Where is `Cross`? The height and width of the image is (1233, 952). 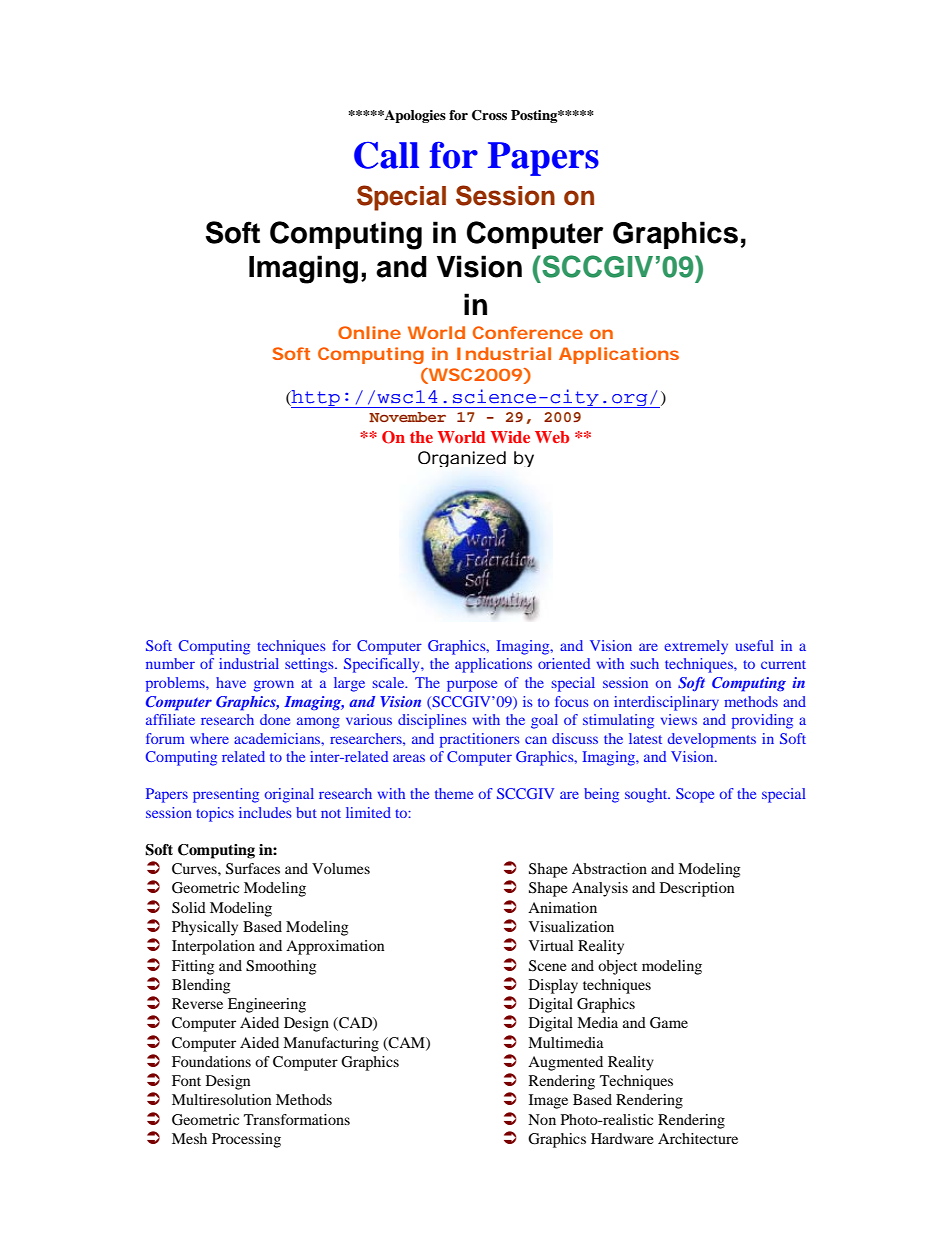
Cross is located at coordinates (489, 115).
